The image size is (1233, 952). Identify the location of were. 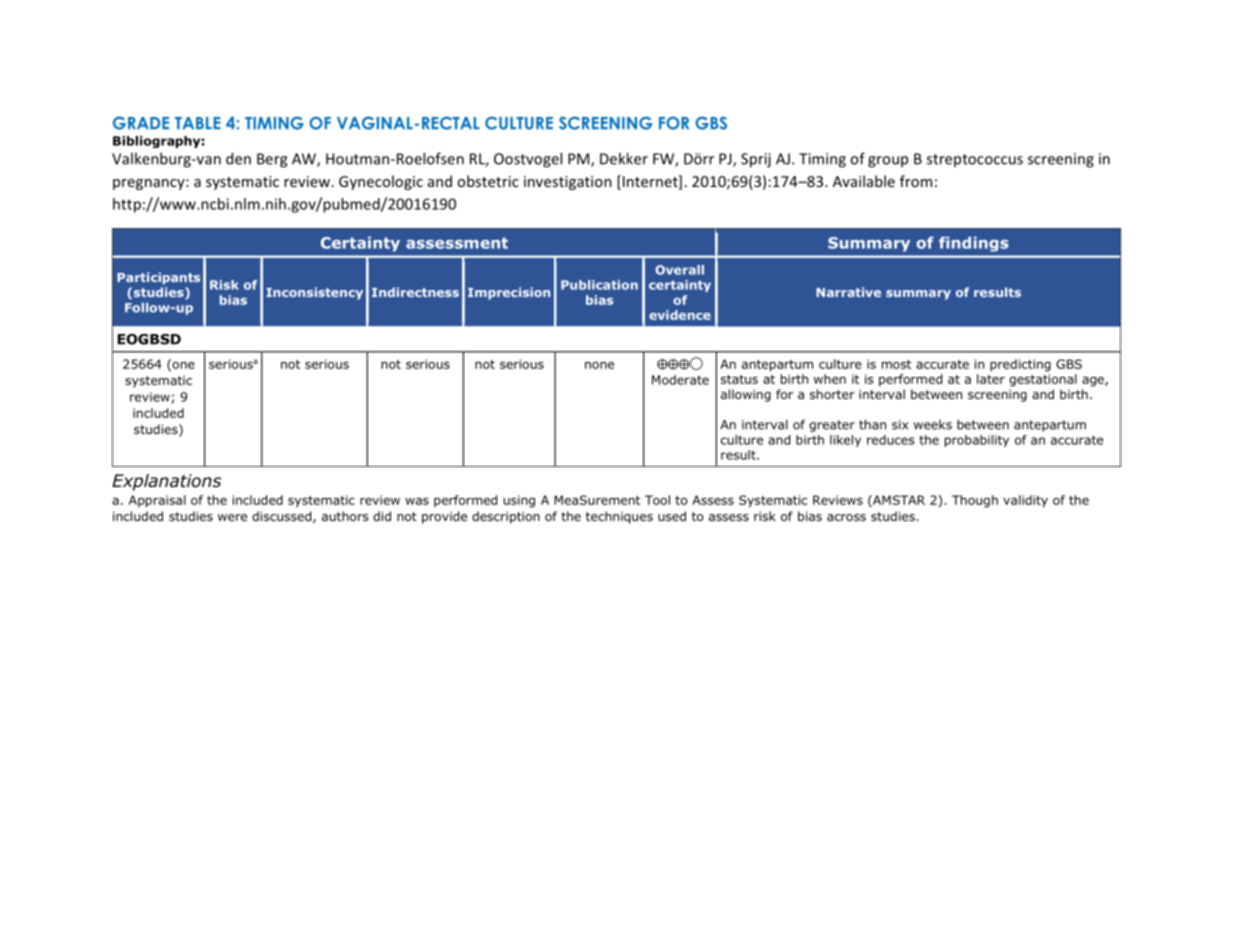
(232, 517).
